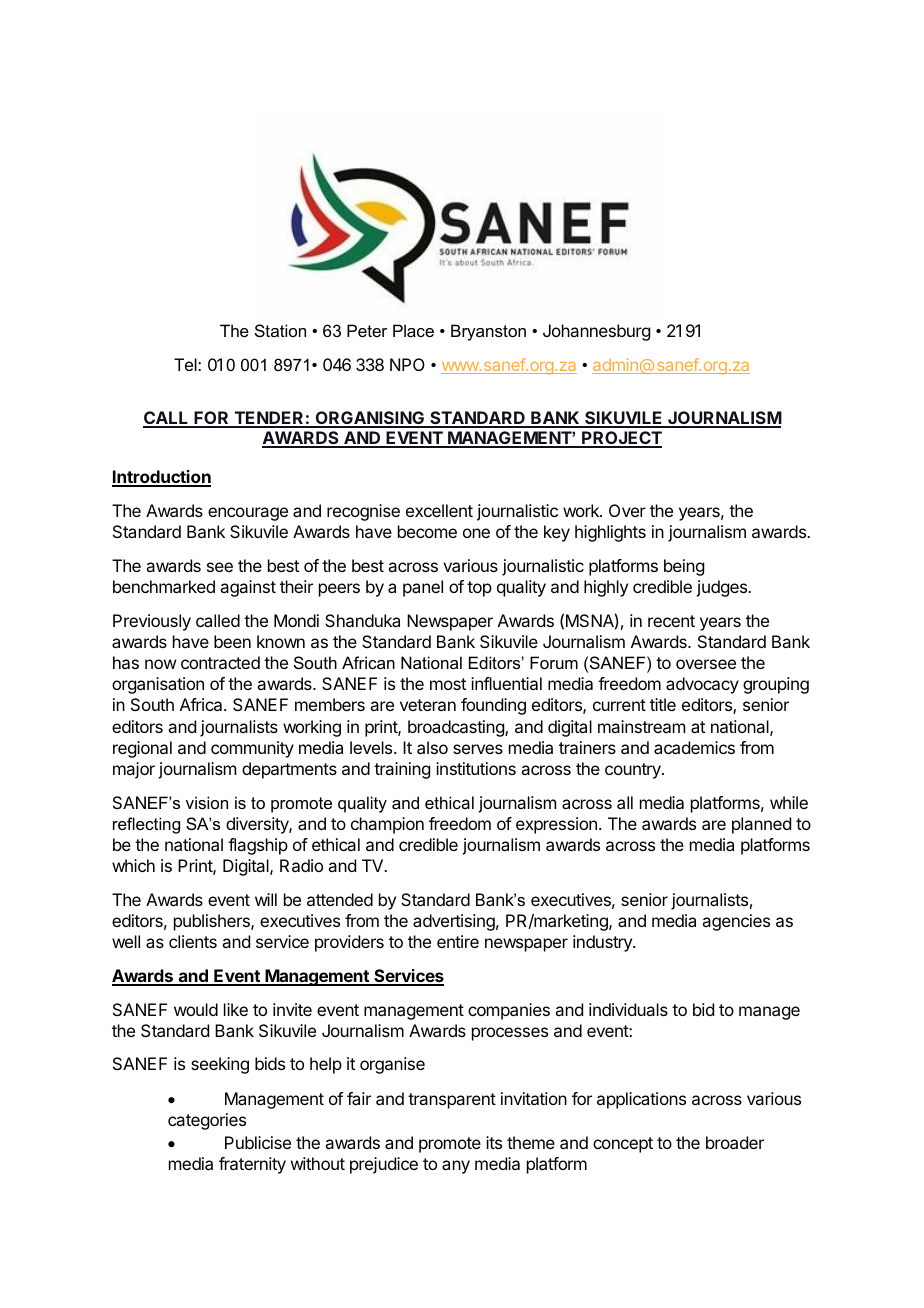 Image resolution: width=924 pixels, height=1308 pixels. Describe the element at coordinates (761, 825) in the screenshot. I see `planned` at that location.
